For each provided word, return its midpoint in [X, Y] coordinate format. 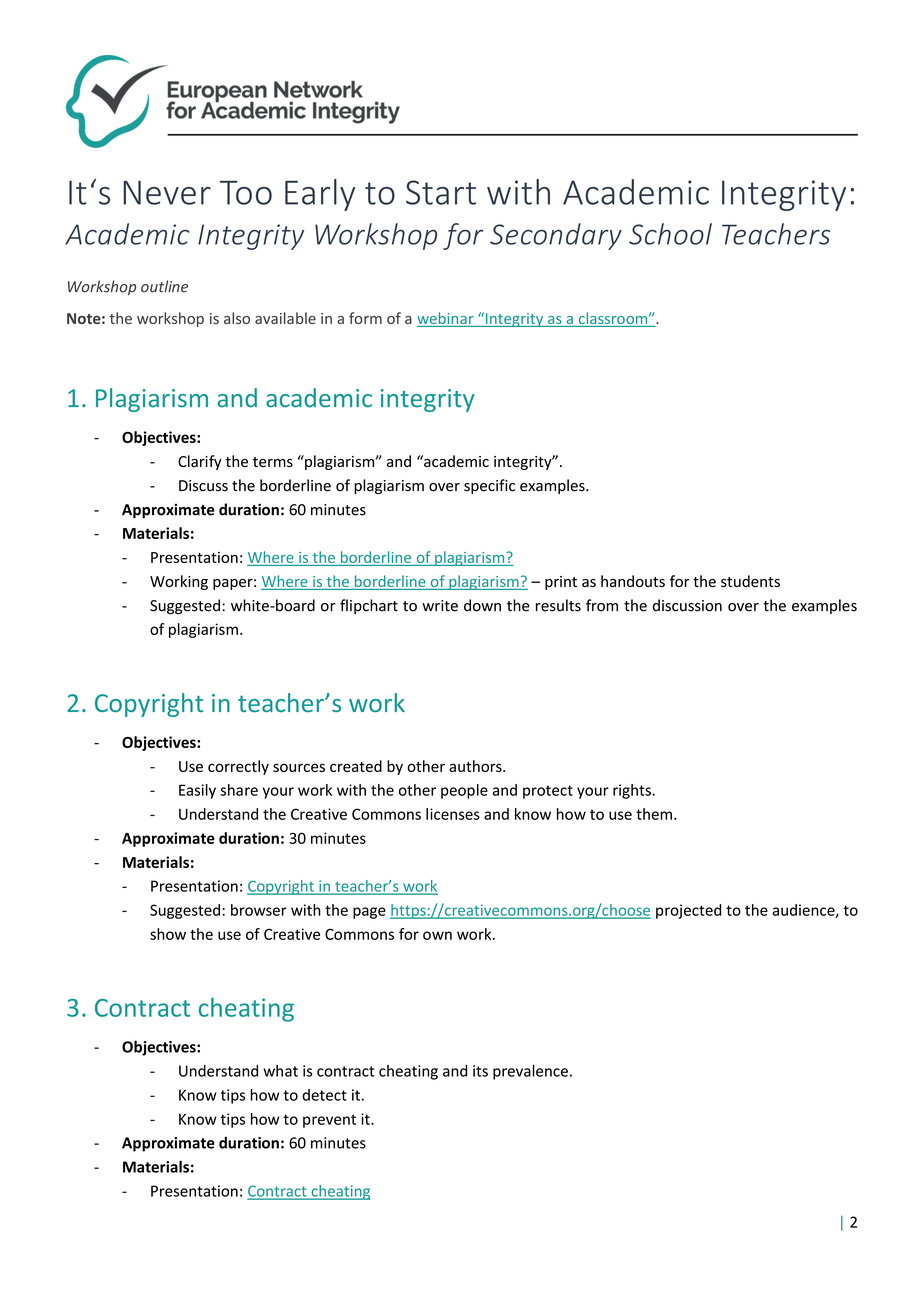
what [280, 1071]
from [602, 605]
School [670, 234]
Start [441, 192]
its [480, 1071]
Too [246, 193]
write [440, 606]
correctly [238, 767]
